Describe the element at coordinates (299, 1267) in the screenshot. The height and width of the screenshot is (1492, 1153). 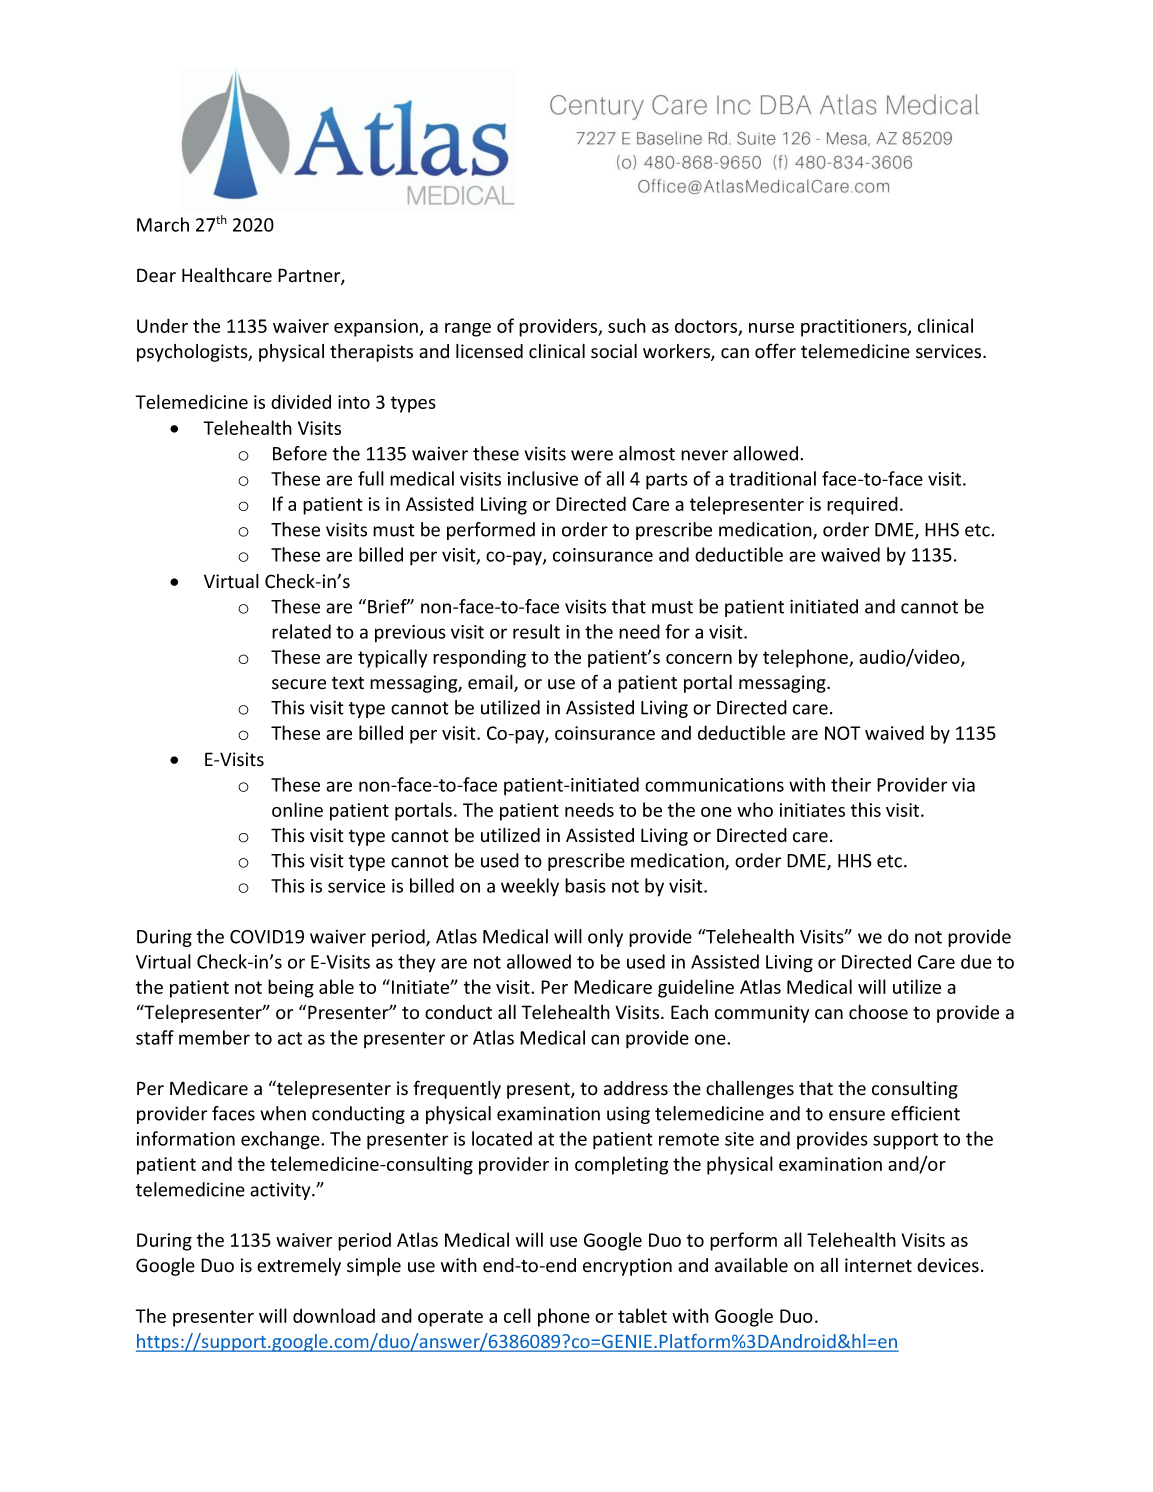
I see `extremely` at that location.
